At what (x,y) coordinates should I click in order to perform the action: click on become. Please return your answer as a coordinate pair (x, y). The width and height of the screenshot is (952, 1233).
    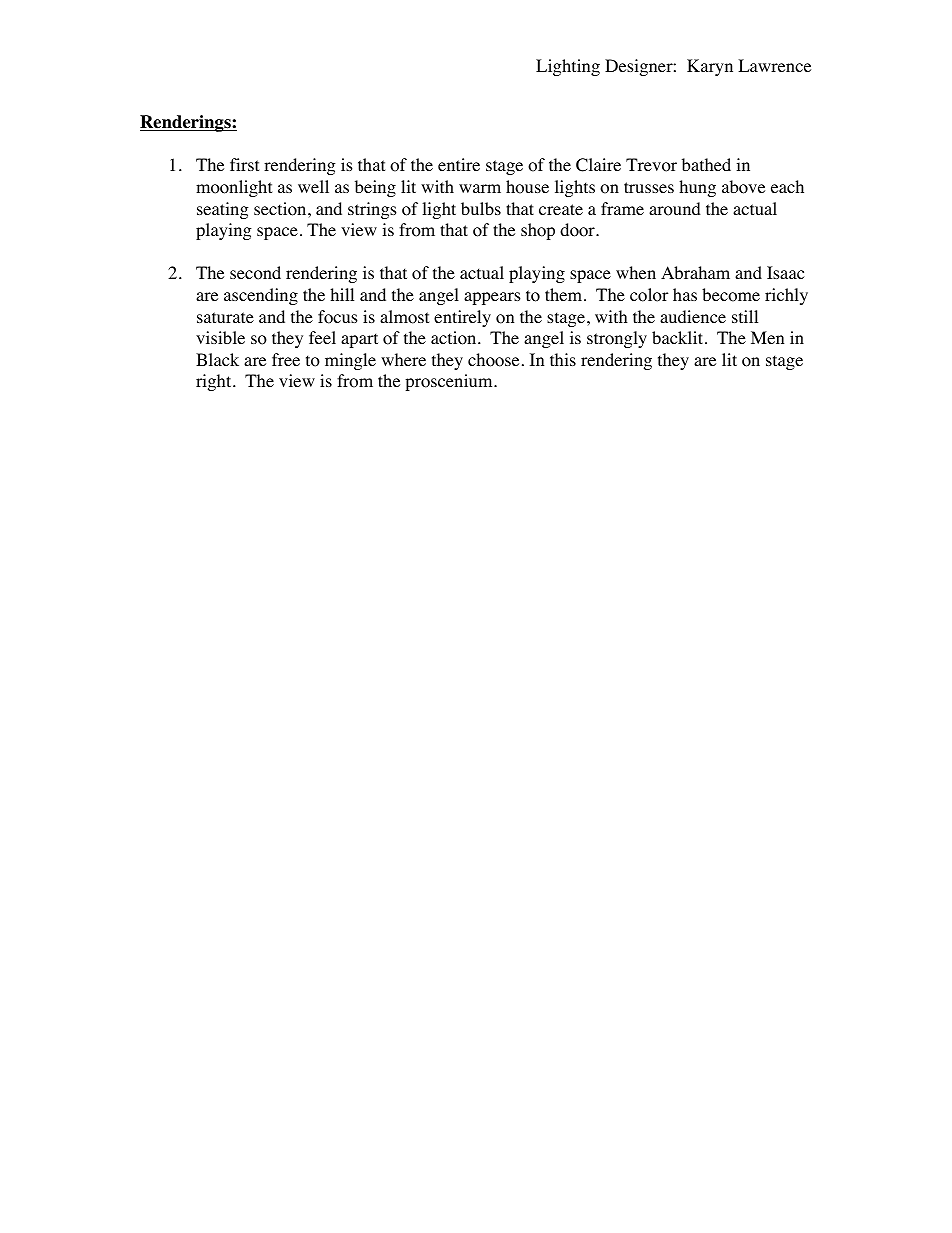
    Looking at the image, I should click on (731, 295).
